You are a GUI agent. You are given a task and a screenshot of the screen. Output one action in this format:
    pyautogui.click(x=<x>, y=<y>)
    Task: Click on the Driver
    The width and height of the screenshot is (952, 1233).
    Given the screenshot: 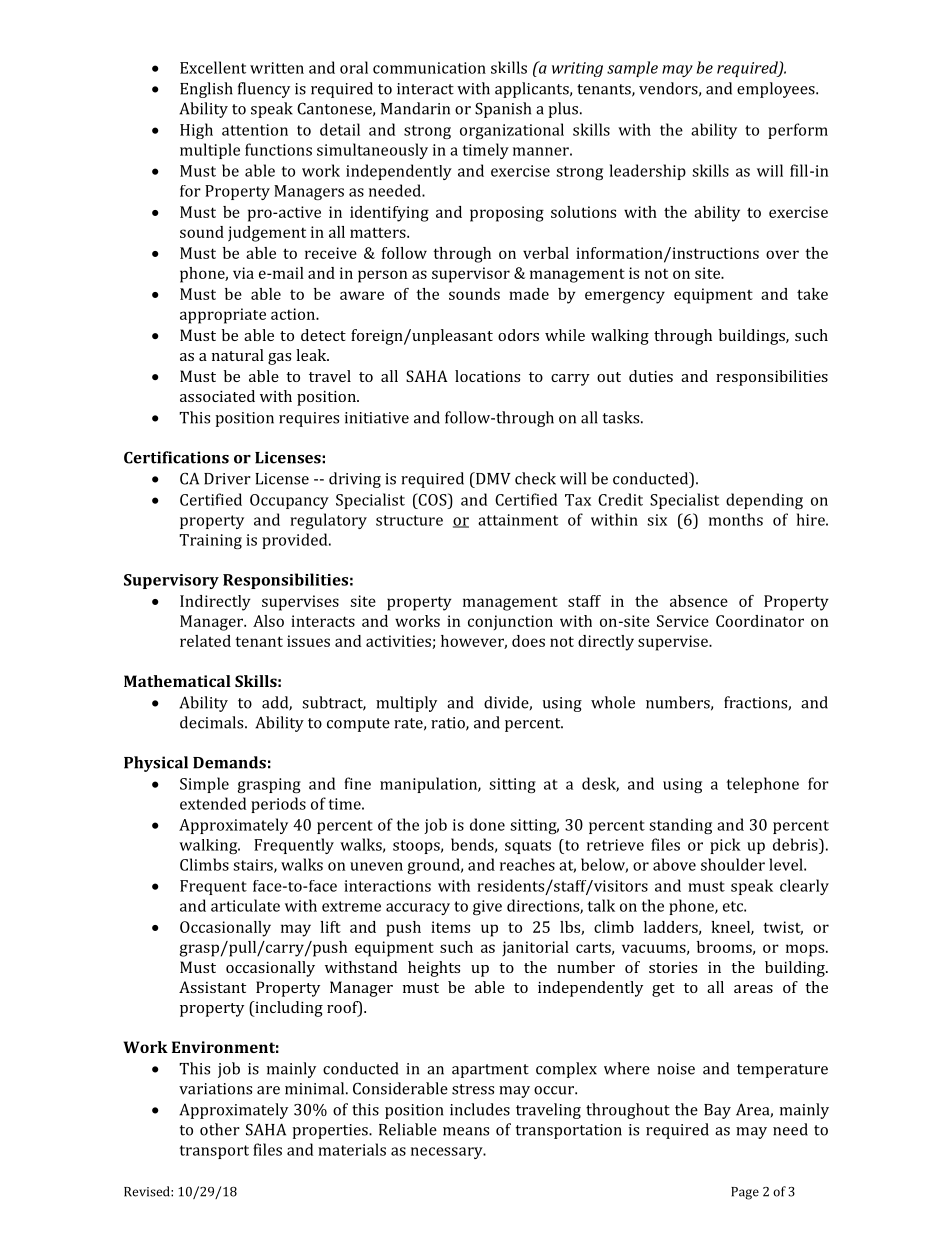 What is the action you would take?
    pyautogui.click(x=227, y=479)
